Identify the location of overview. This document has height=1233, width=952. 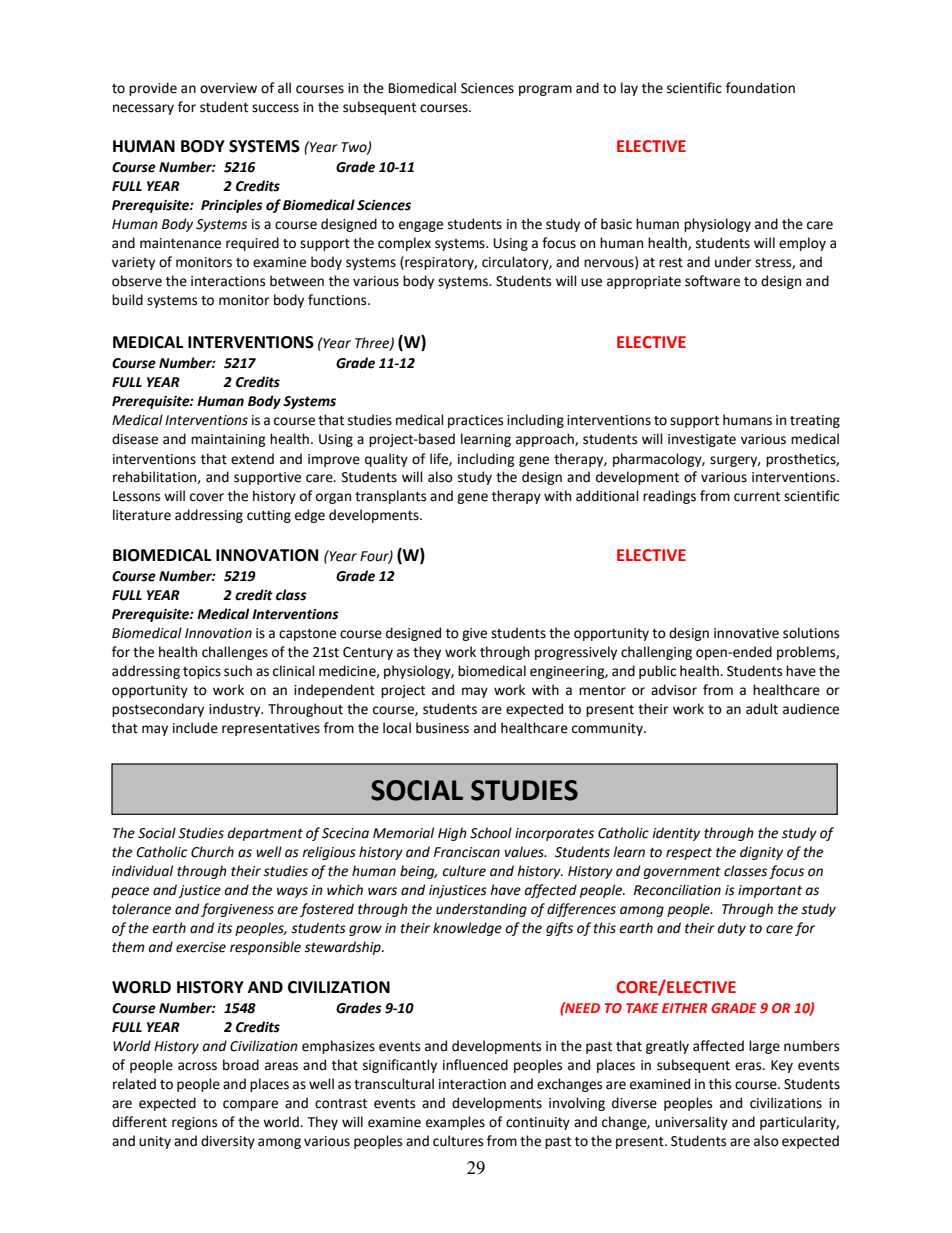
(228, 88).
